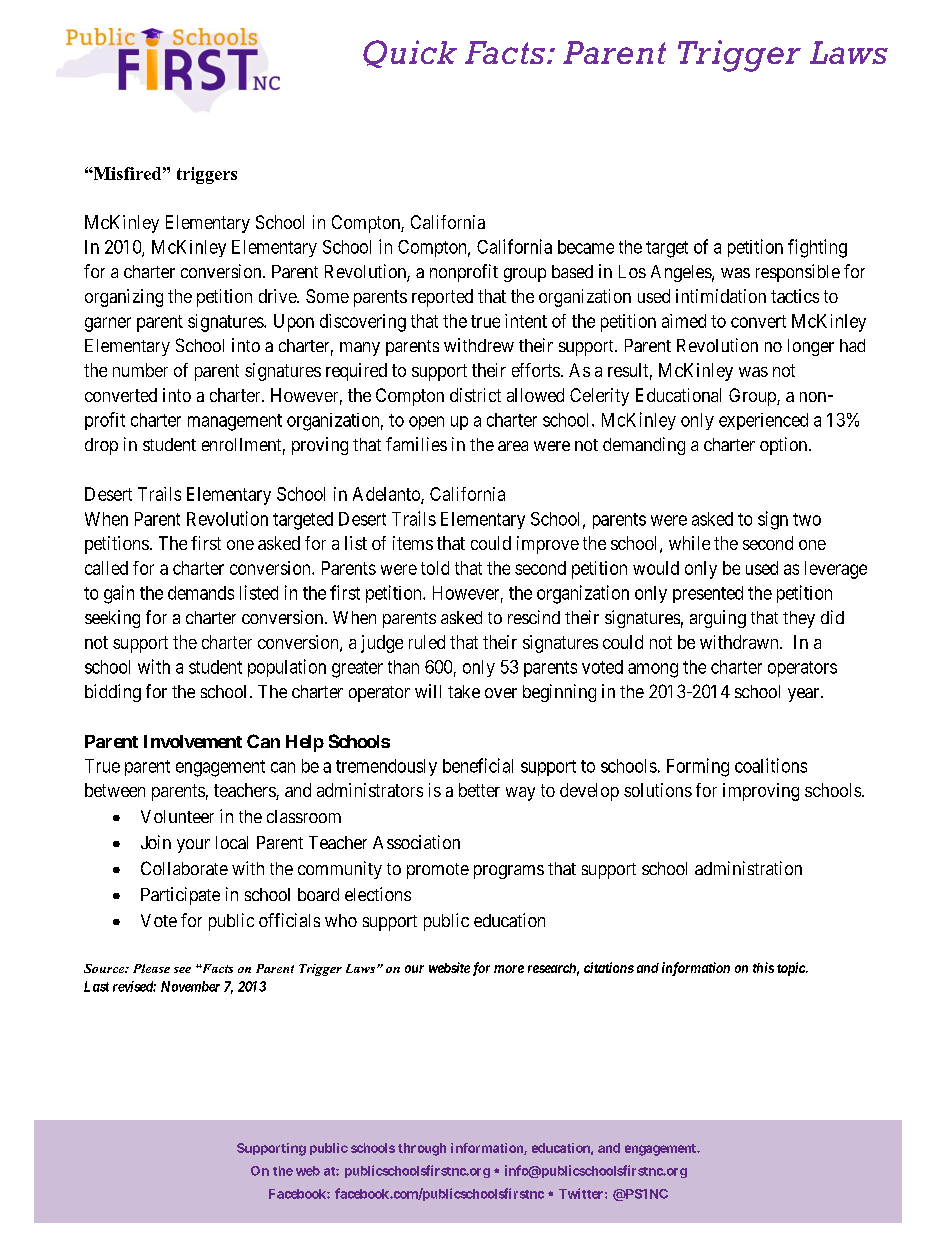  What do you see at coordinates (509, 872) in the screenshot?
I see `programs` at bounding box center [509, 872].
